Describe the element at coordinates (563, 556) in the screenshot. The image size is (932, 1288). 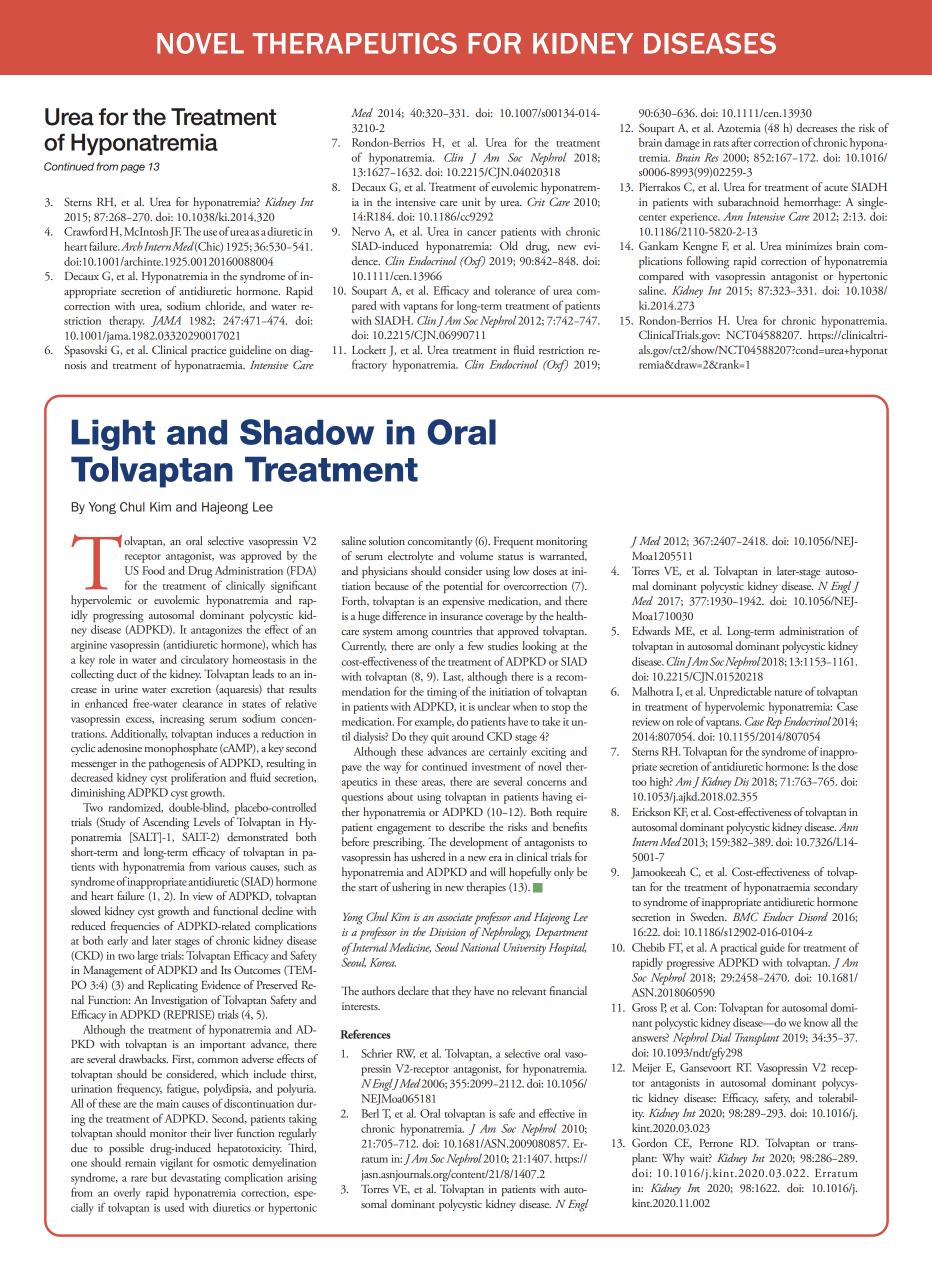
I see `warranted` at that location.
